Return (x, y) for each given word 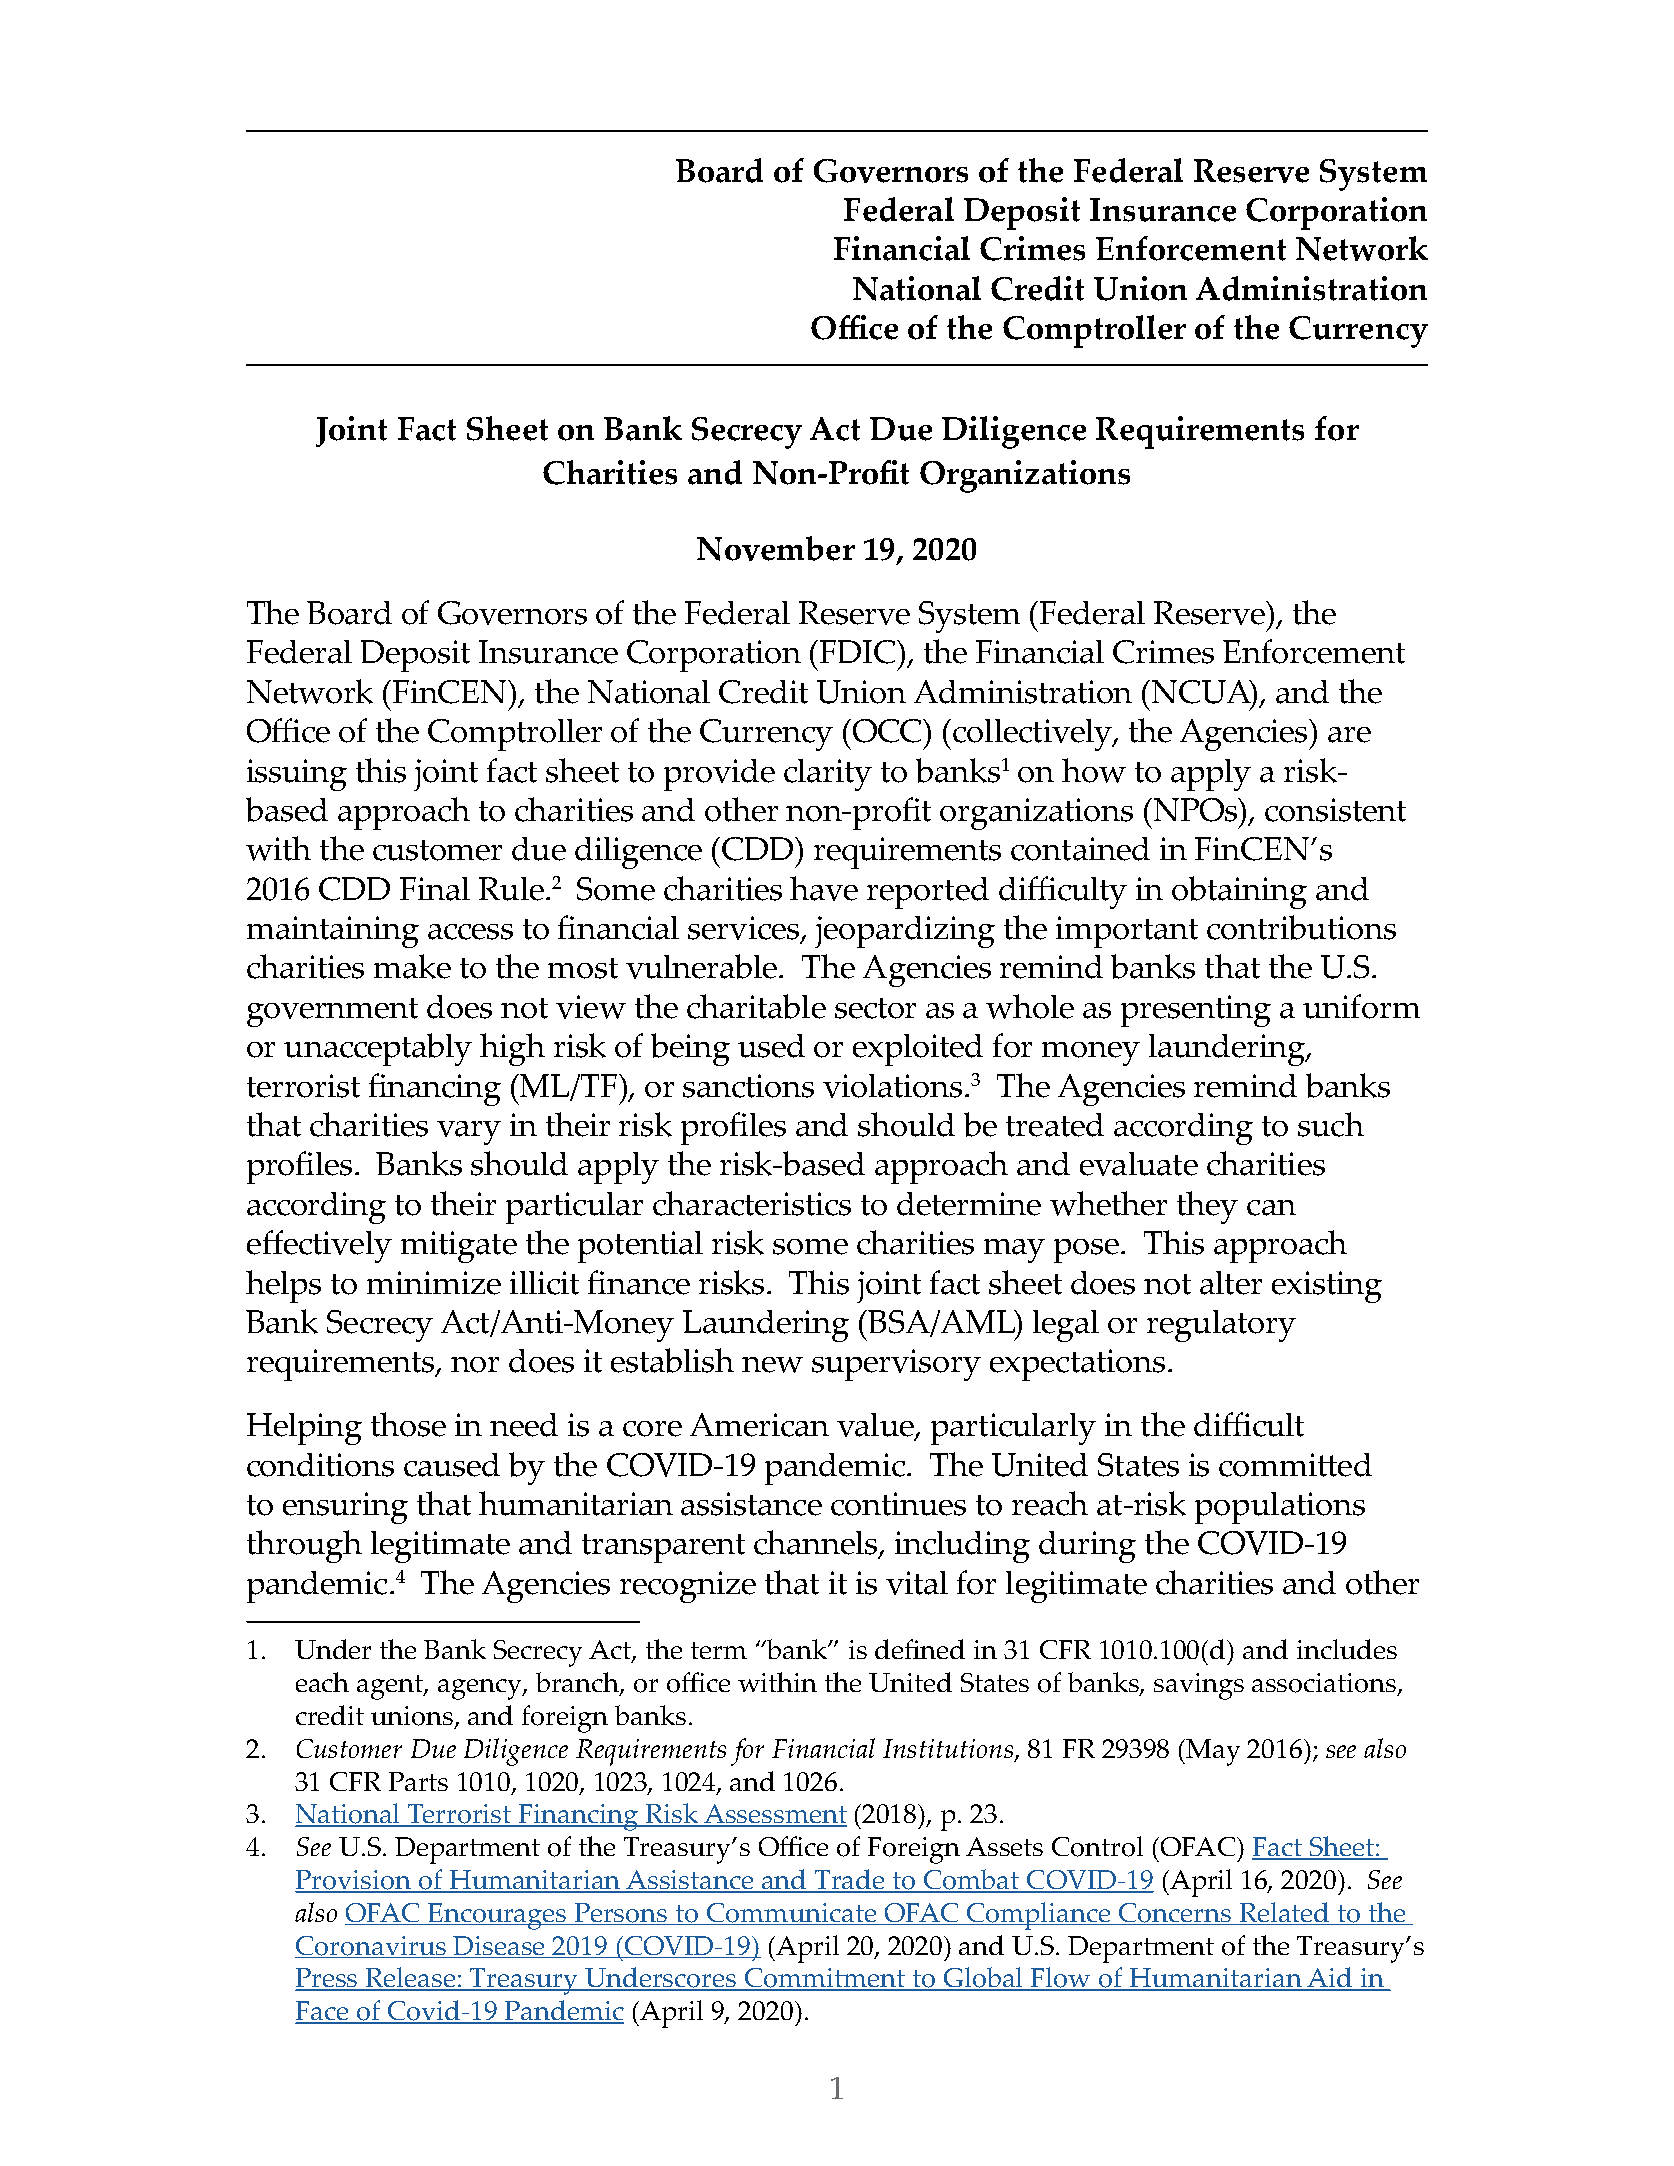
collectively (1033, 735)
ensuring (345, 1508)
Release (411, 1979)
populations (1280, 1508)
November (776, 548)
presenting (1196, 1011)
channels (817, 1544)
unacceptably (378, 1049)
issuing (297, 775)
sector (875, 1008)
